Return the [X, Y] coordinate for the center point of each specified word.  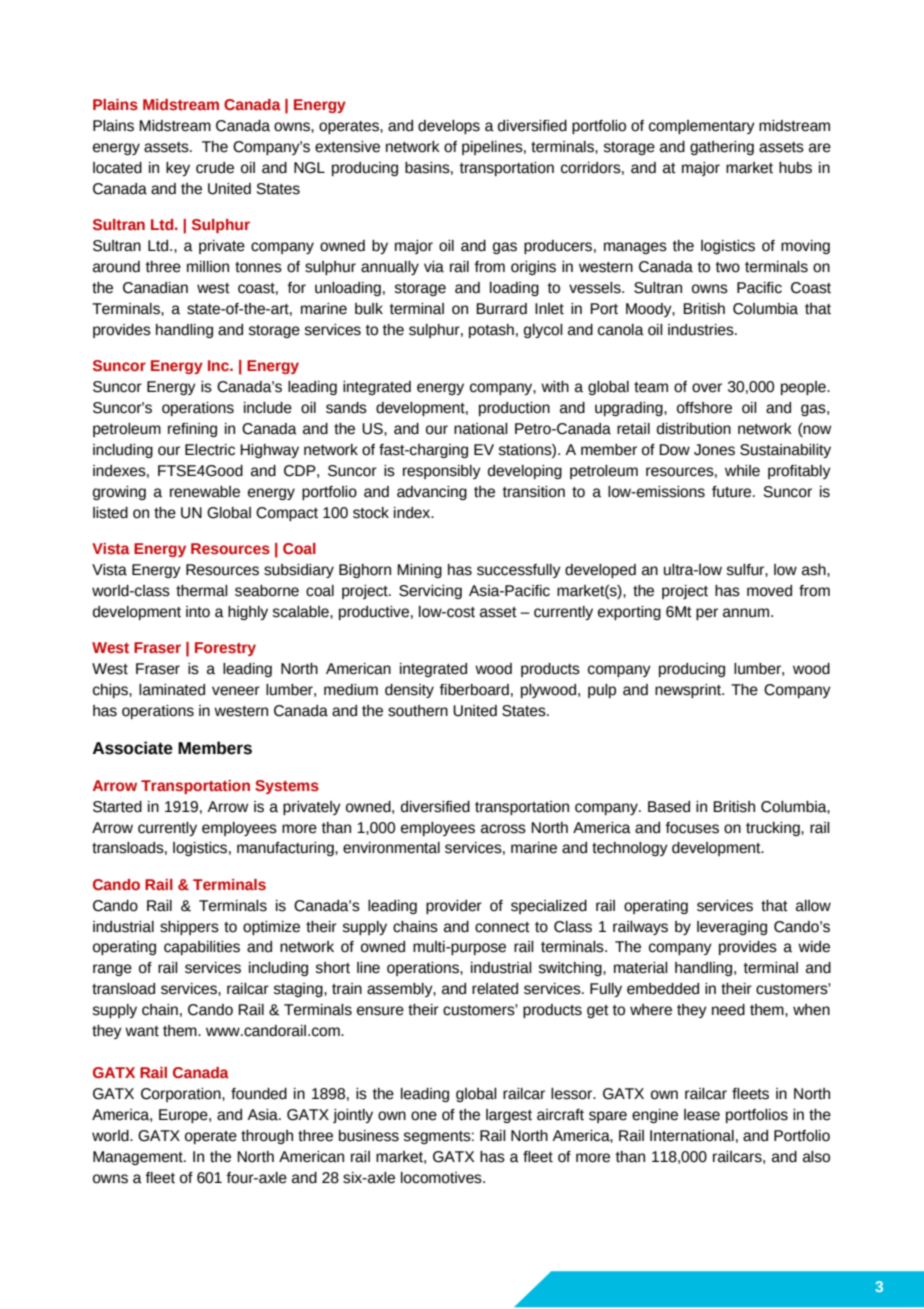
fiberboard [474, 690]
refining [192, 430]
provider [454, 907]
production [514, 409]
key [178, 169]
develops [449, 127]
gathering [722, 148]
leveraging [732, 928]
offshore [704, 408]
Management [139, 1158]
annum [747, 613]
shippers [189, 928]
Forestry [225, 649]
